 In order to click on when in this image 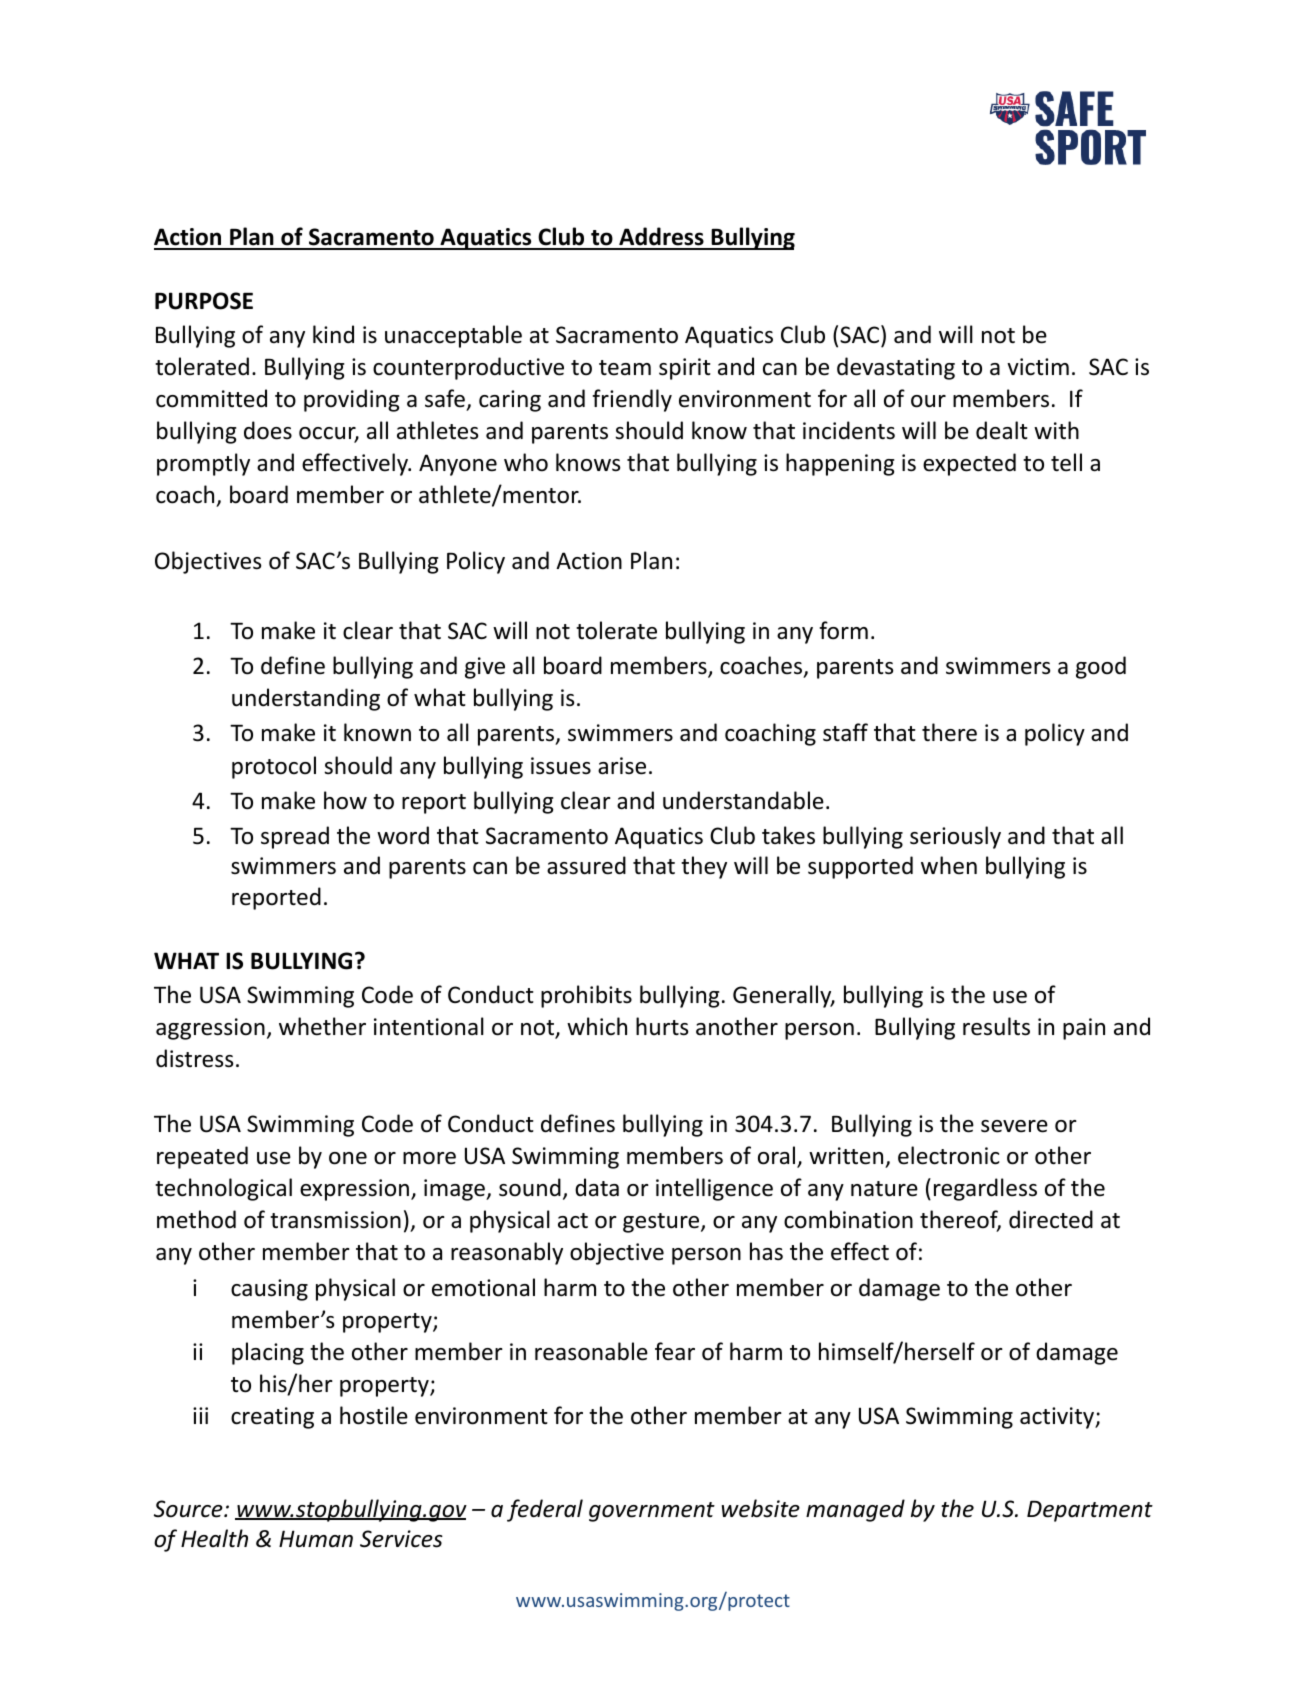, I will do `click(949, 865)`.
